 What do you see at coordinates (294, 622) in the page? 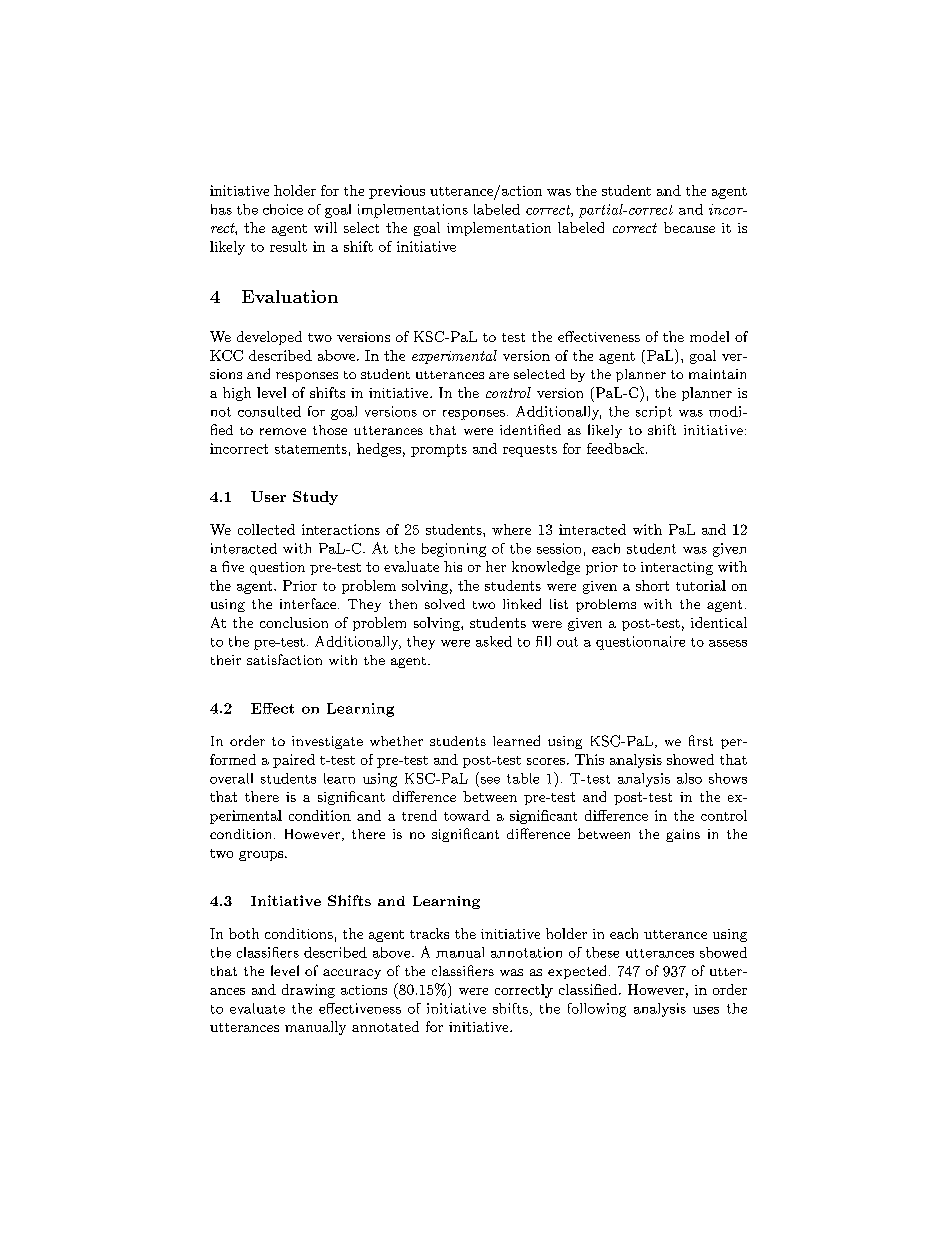
I see `conclusion` at bounding box center [294, 622].
